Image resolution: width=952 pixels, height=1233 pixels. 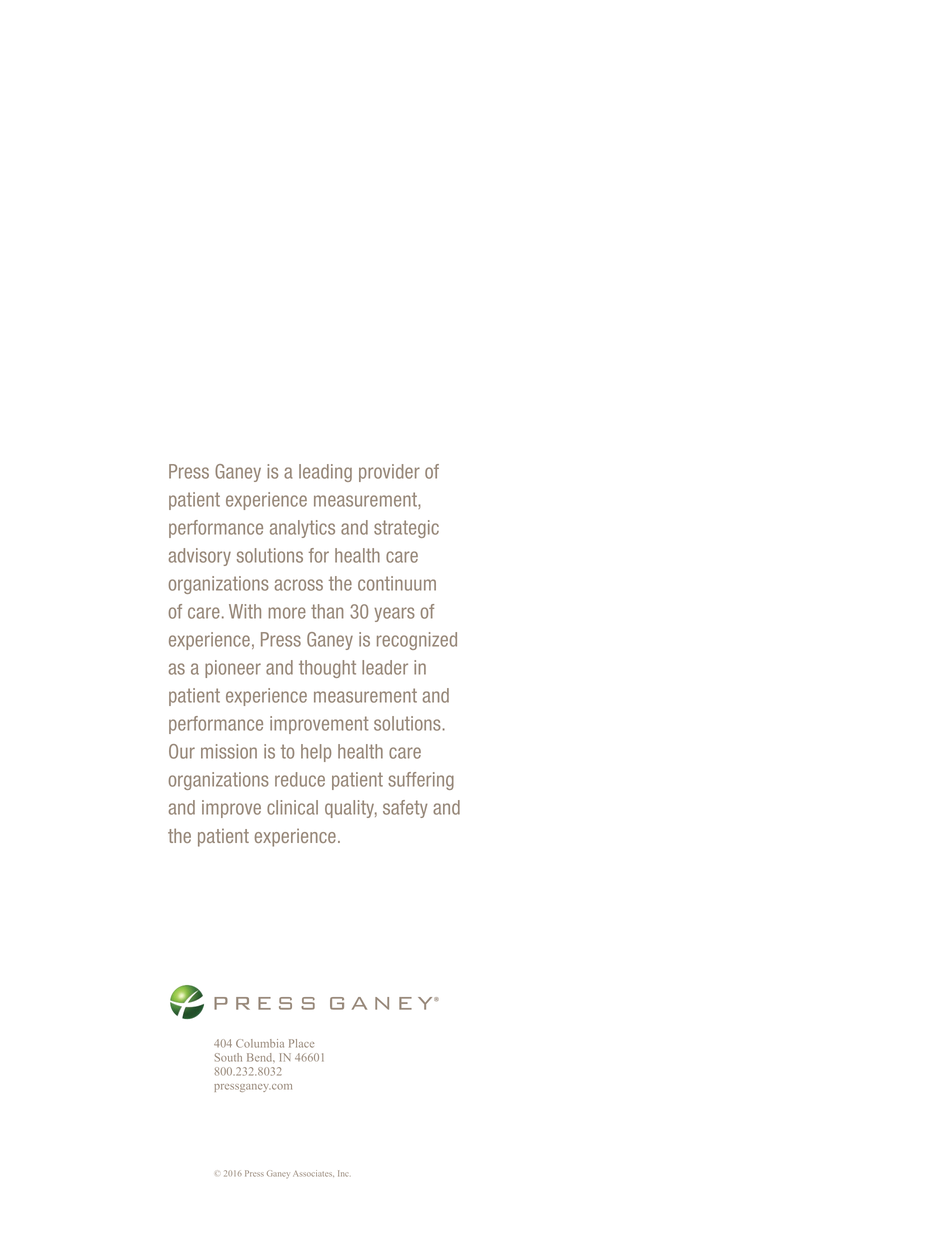 What do you see at coordinates (200, 557) in the image?
I see `advisory` at bounding box center [200, 557].
